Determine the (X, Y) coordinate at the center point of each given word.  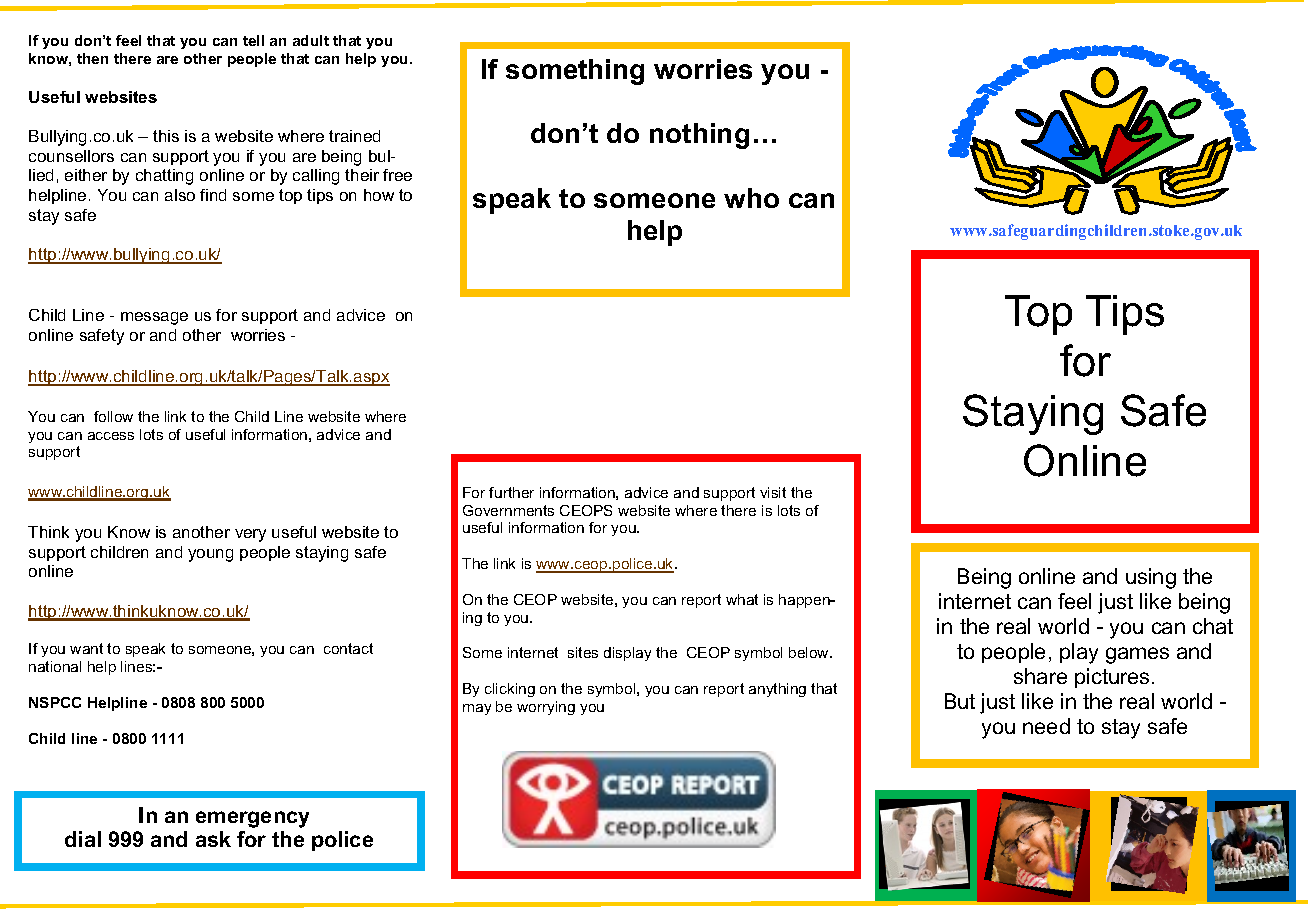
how (379, 195)
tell (253, 40)
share (1040, 676)
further (511, 492)
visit (773, 492)
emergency (252, 819)
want (86, 648)
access (111, 436)
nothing (699, 136)
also (180, 195)
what (742, 599)
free (397, 175)
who (751, 198)
